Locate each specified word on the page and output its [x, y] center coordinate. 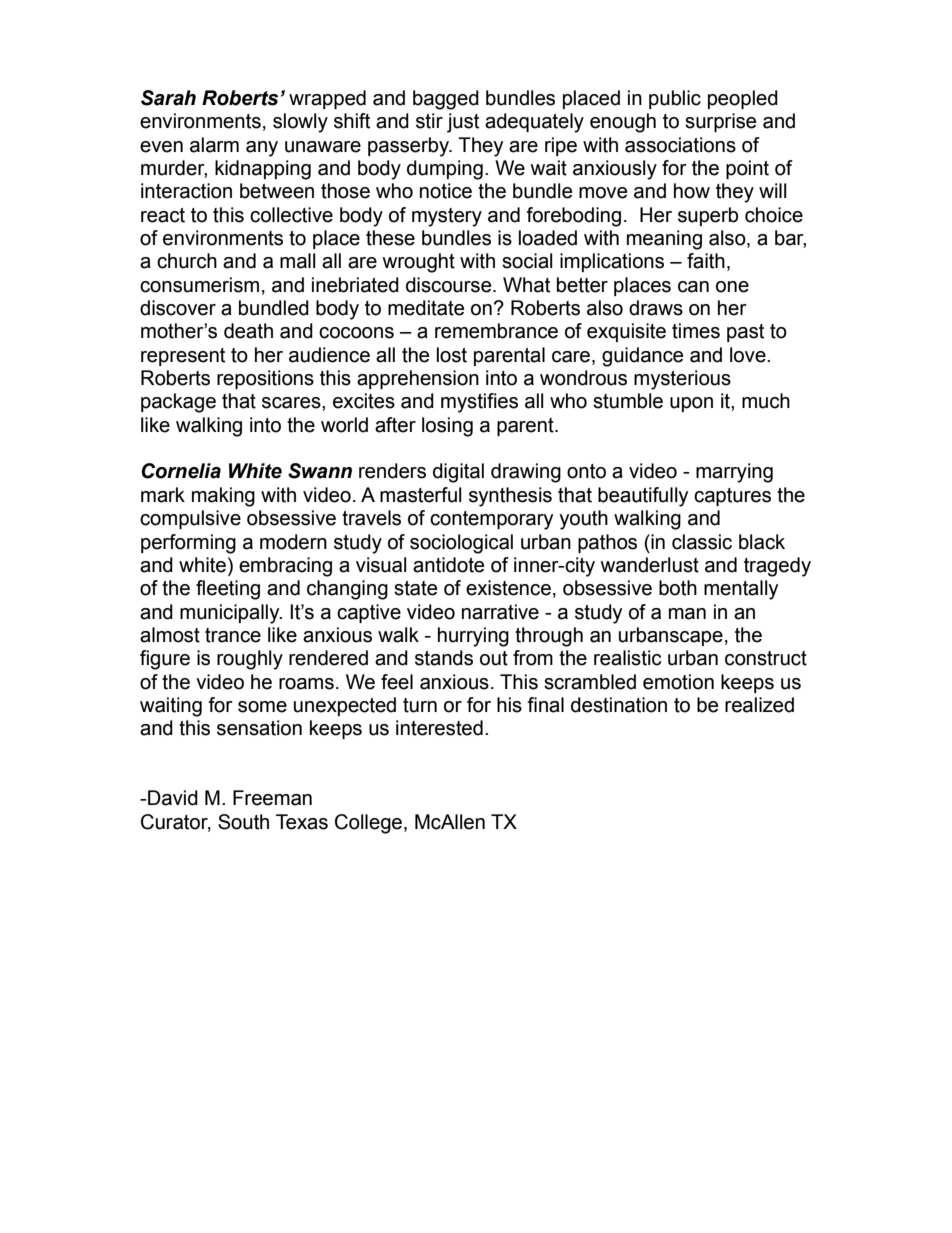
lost [452, 355]
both [678, 588]
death [248, 331]
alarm [214, 145]
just [463, 123]
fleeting [228, 590]
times [696, 331]
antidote [448, 565]
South [243, 822]
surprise [720, 122]
